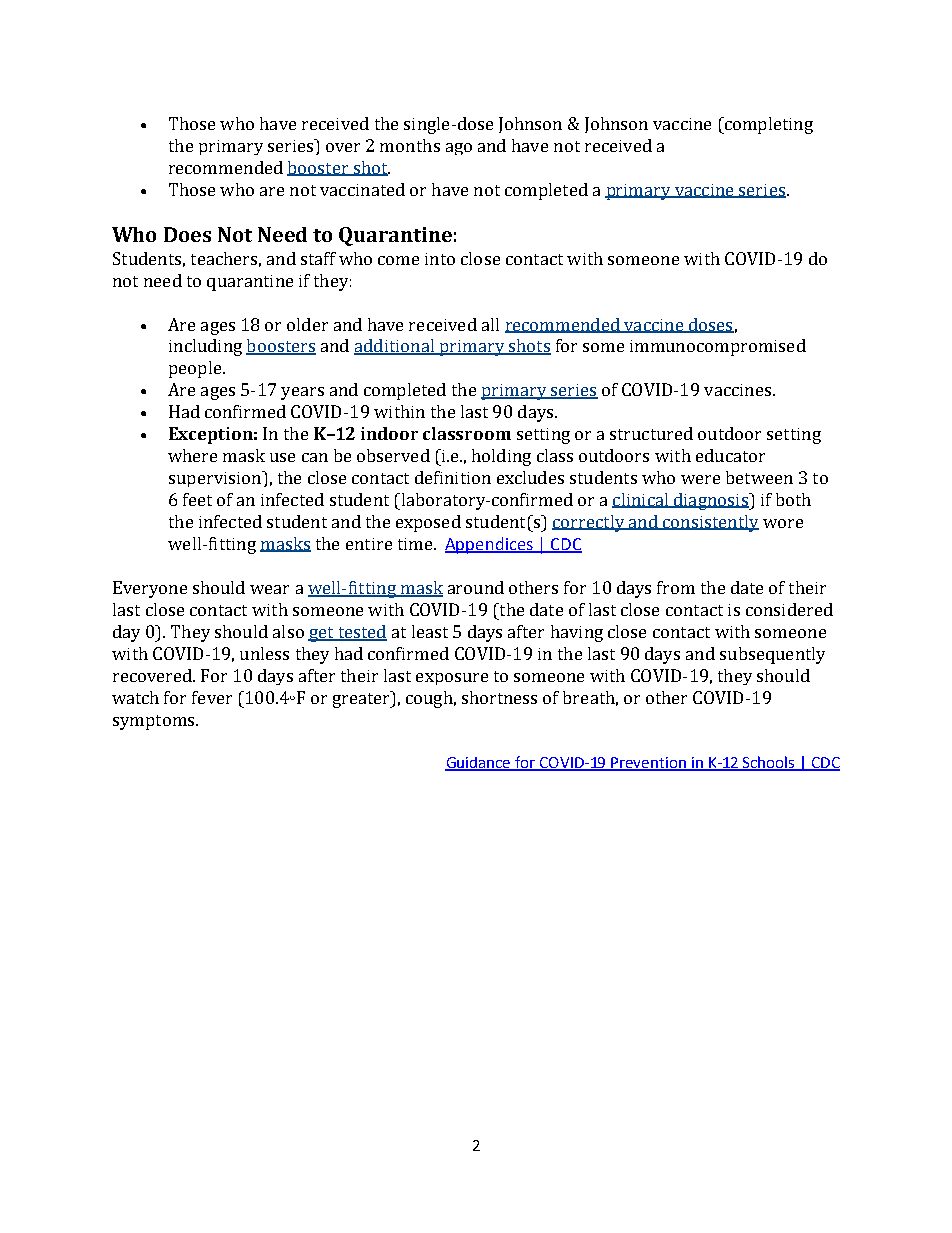 This screenshot has width=952, height=1233. Describe the element at coordinates (205, 347) in the screenshot. I see `including` at that location.
